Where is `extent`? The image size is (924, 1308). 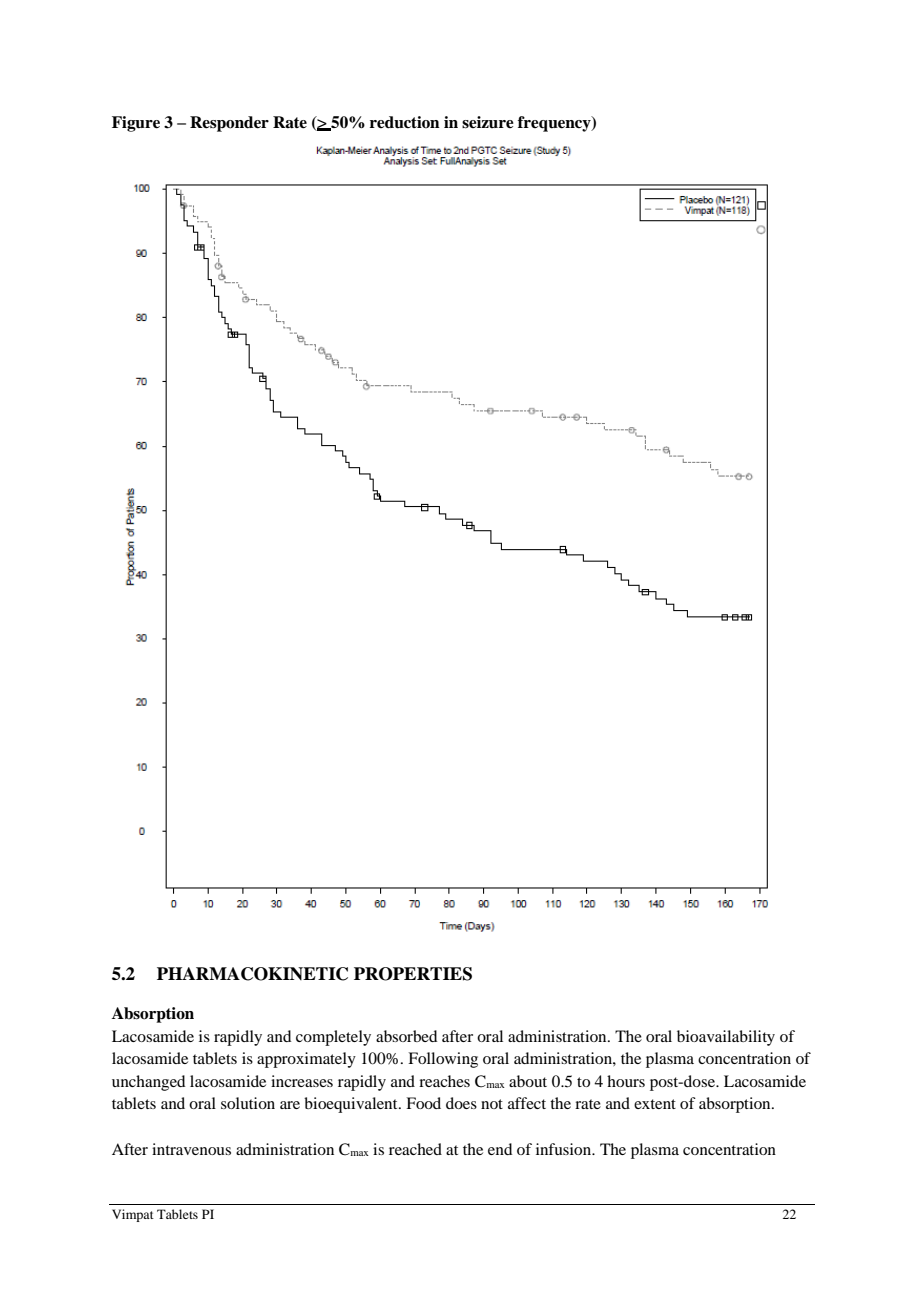
extent is located at coordinates (655, 1104).
